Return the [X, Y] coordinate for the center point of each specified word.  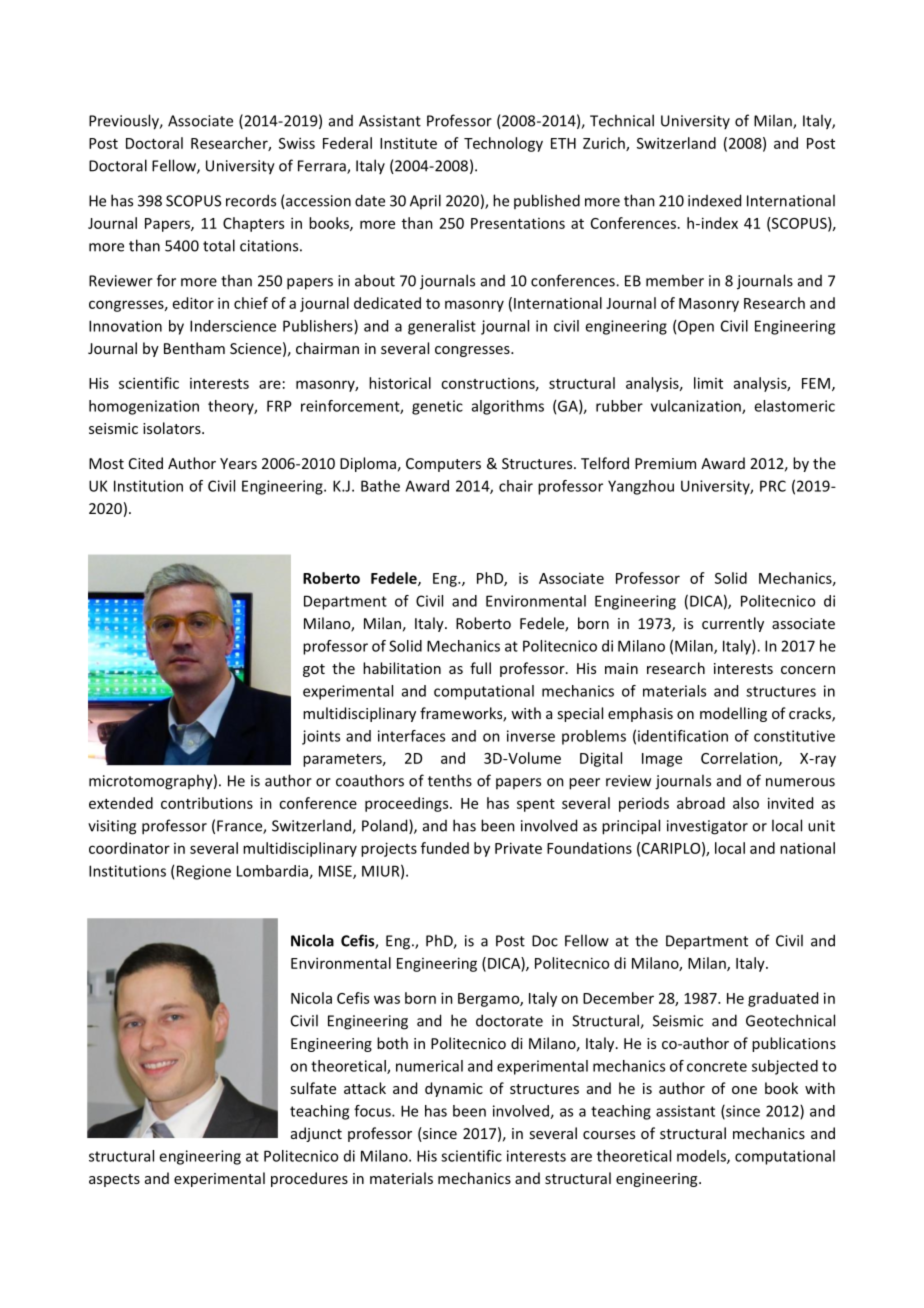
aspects [114, 1180]
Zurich [605, 144]
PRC [773, 486]
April [425, 201]
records [251, 200]
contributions [207, 803]
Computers [443, 465]
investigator [707, 827]
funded [445, 848]
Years [238, 463]
